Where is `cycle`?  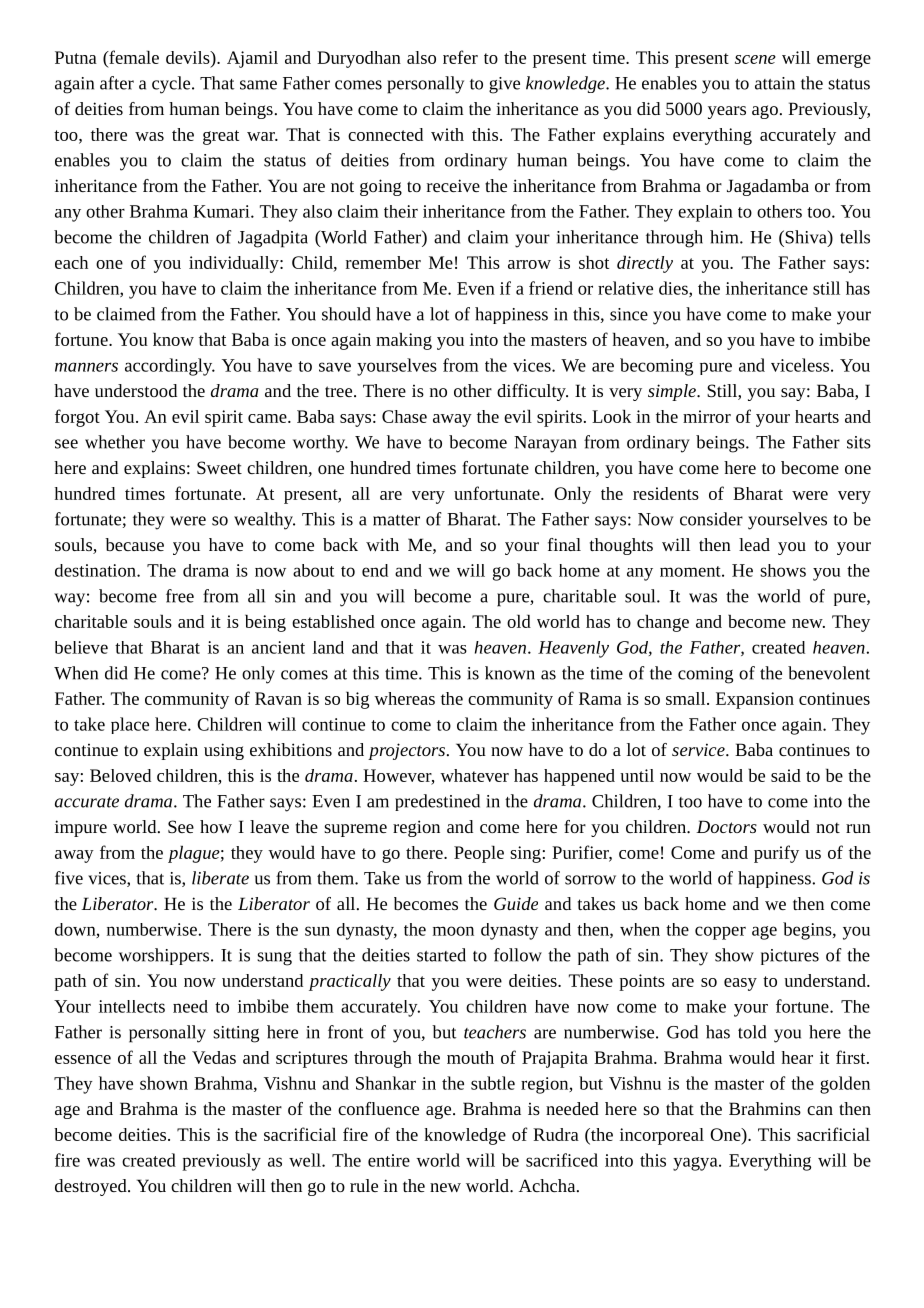 cycle is located at coordinates (172, 85).
